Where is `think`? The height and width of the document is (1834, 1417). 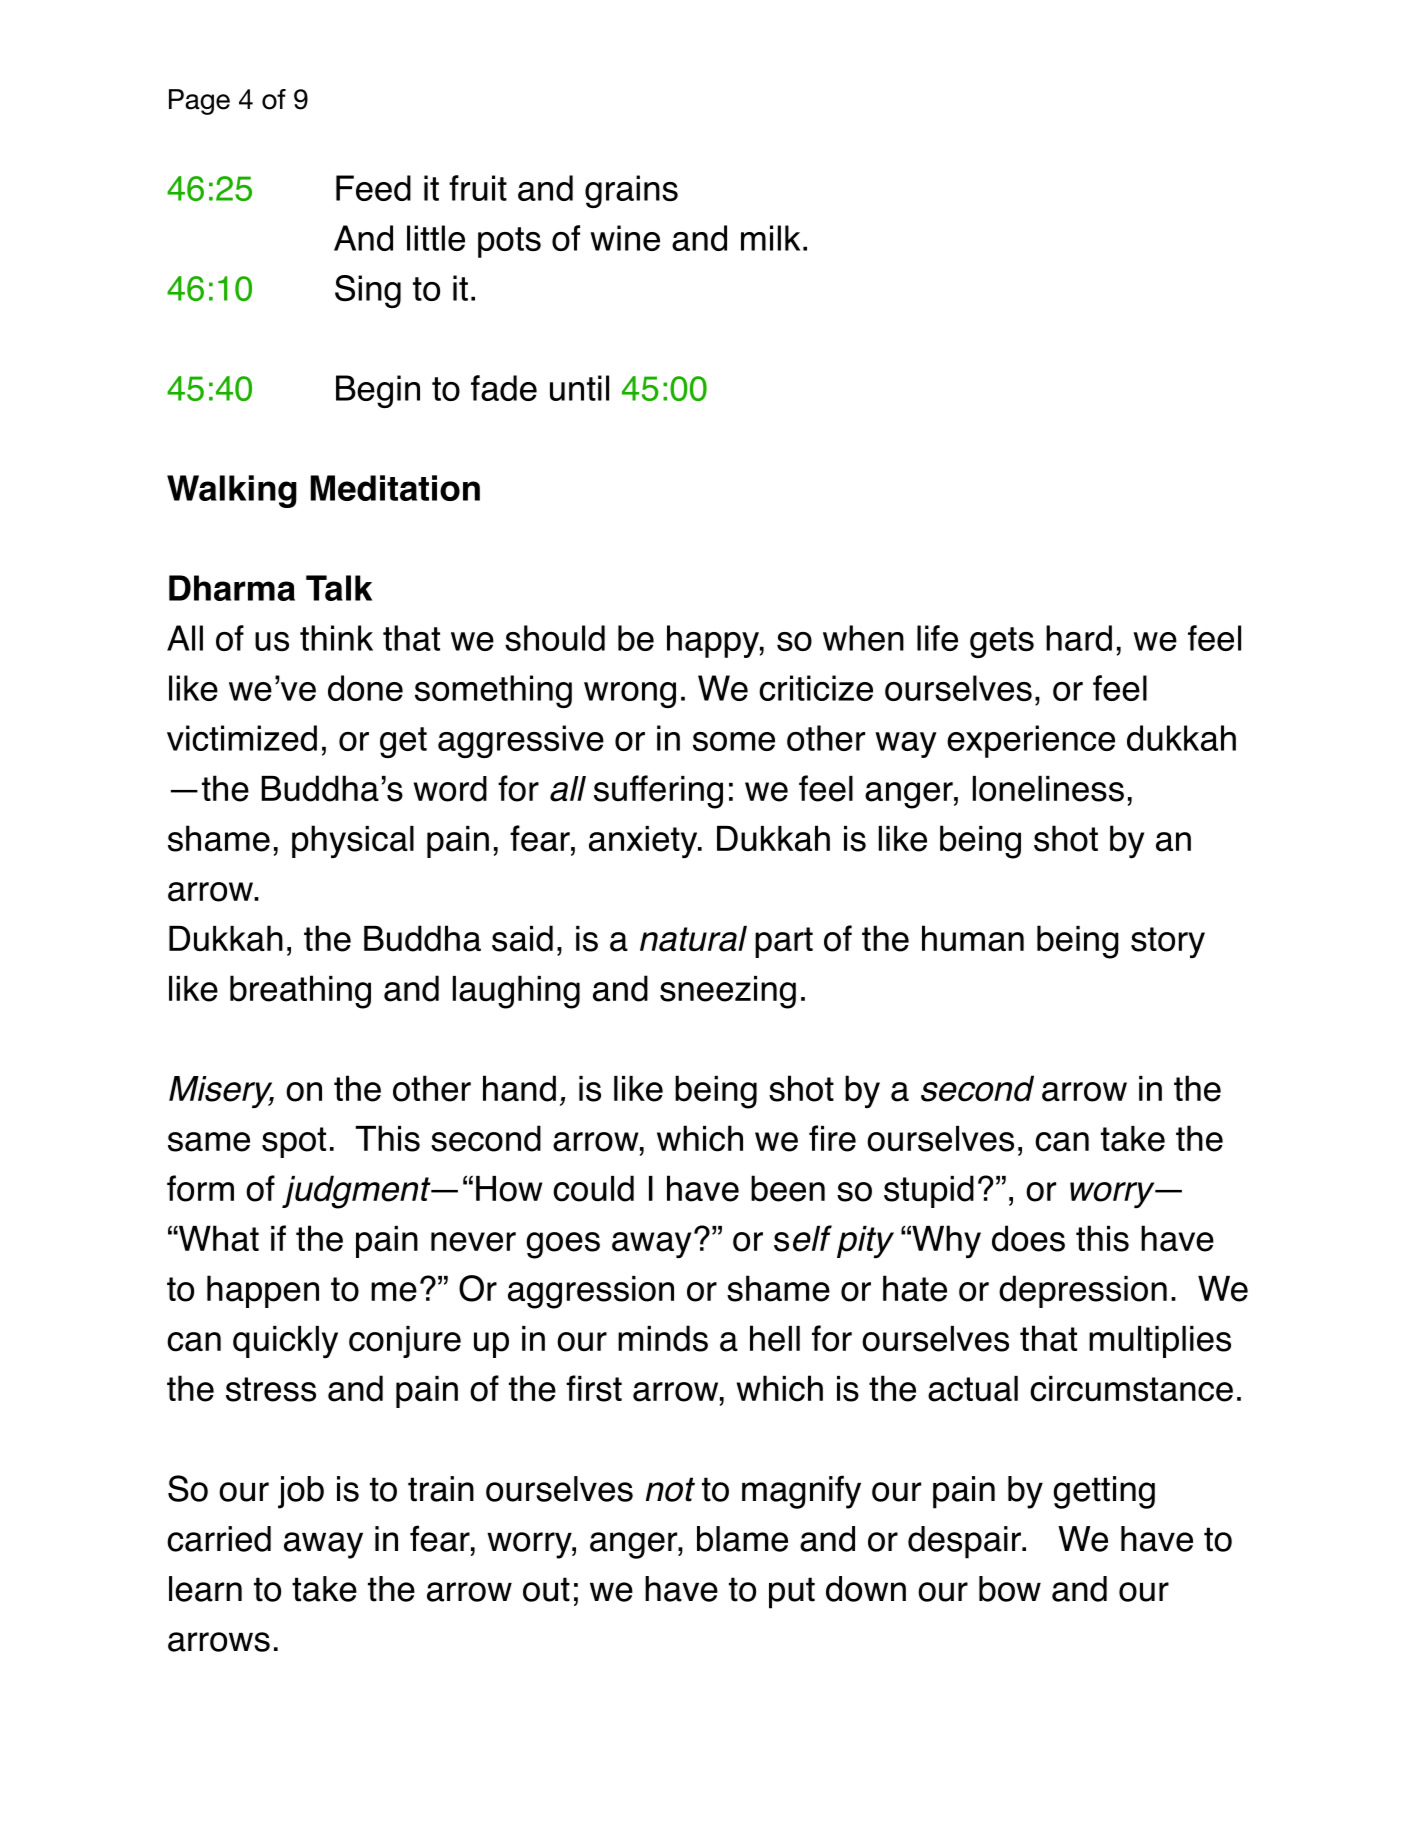
think is located at coordinates (336, 638).
